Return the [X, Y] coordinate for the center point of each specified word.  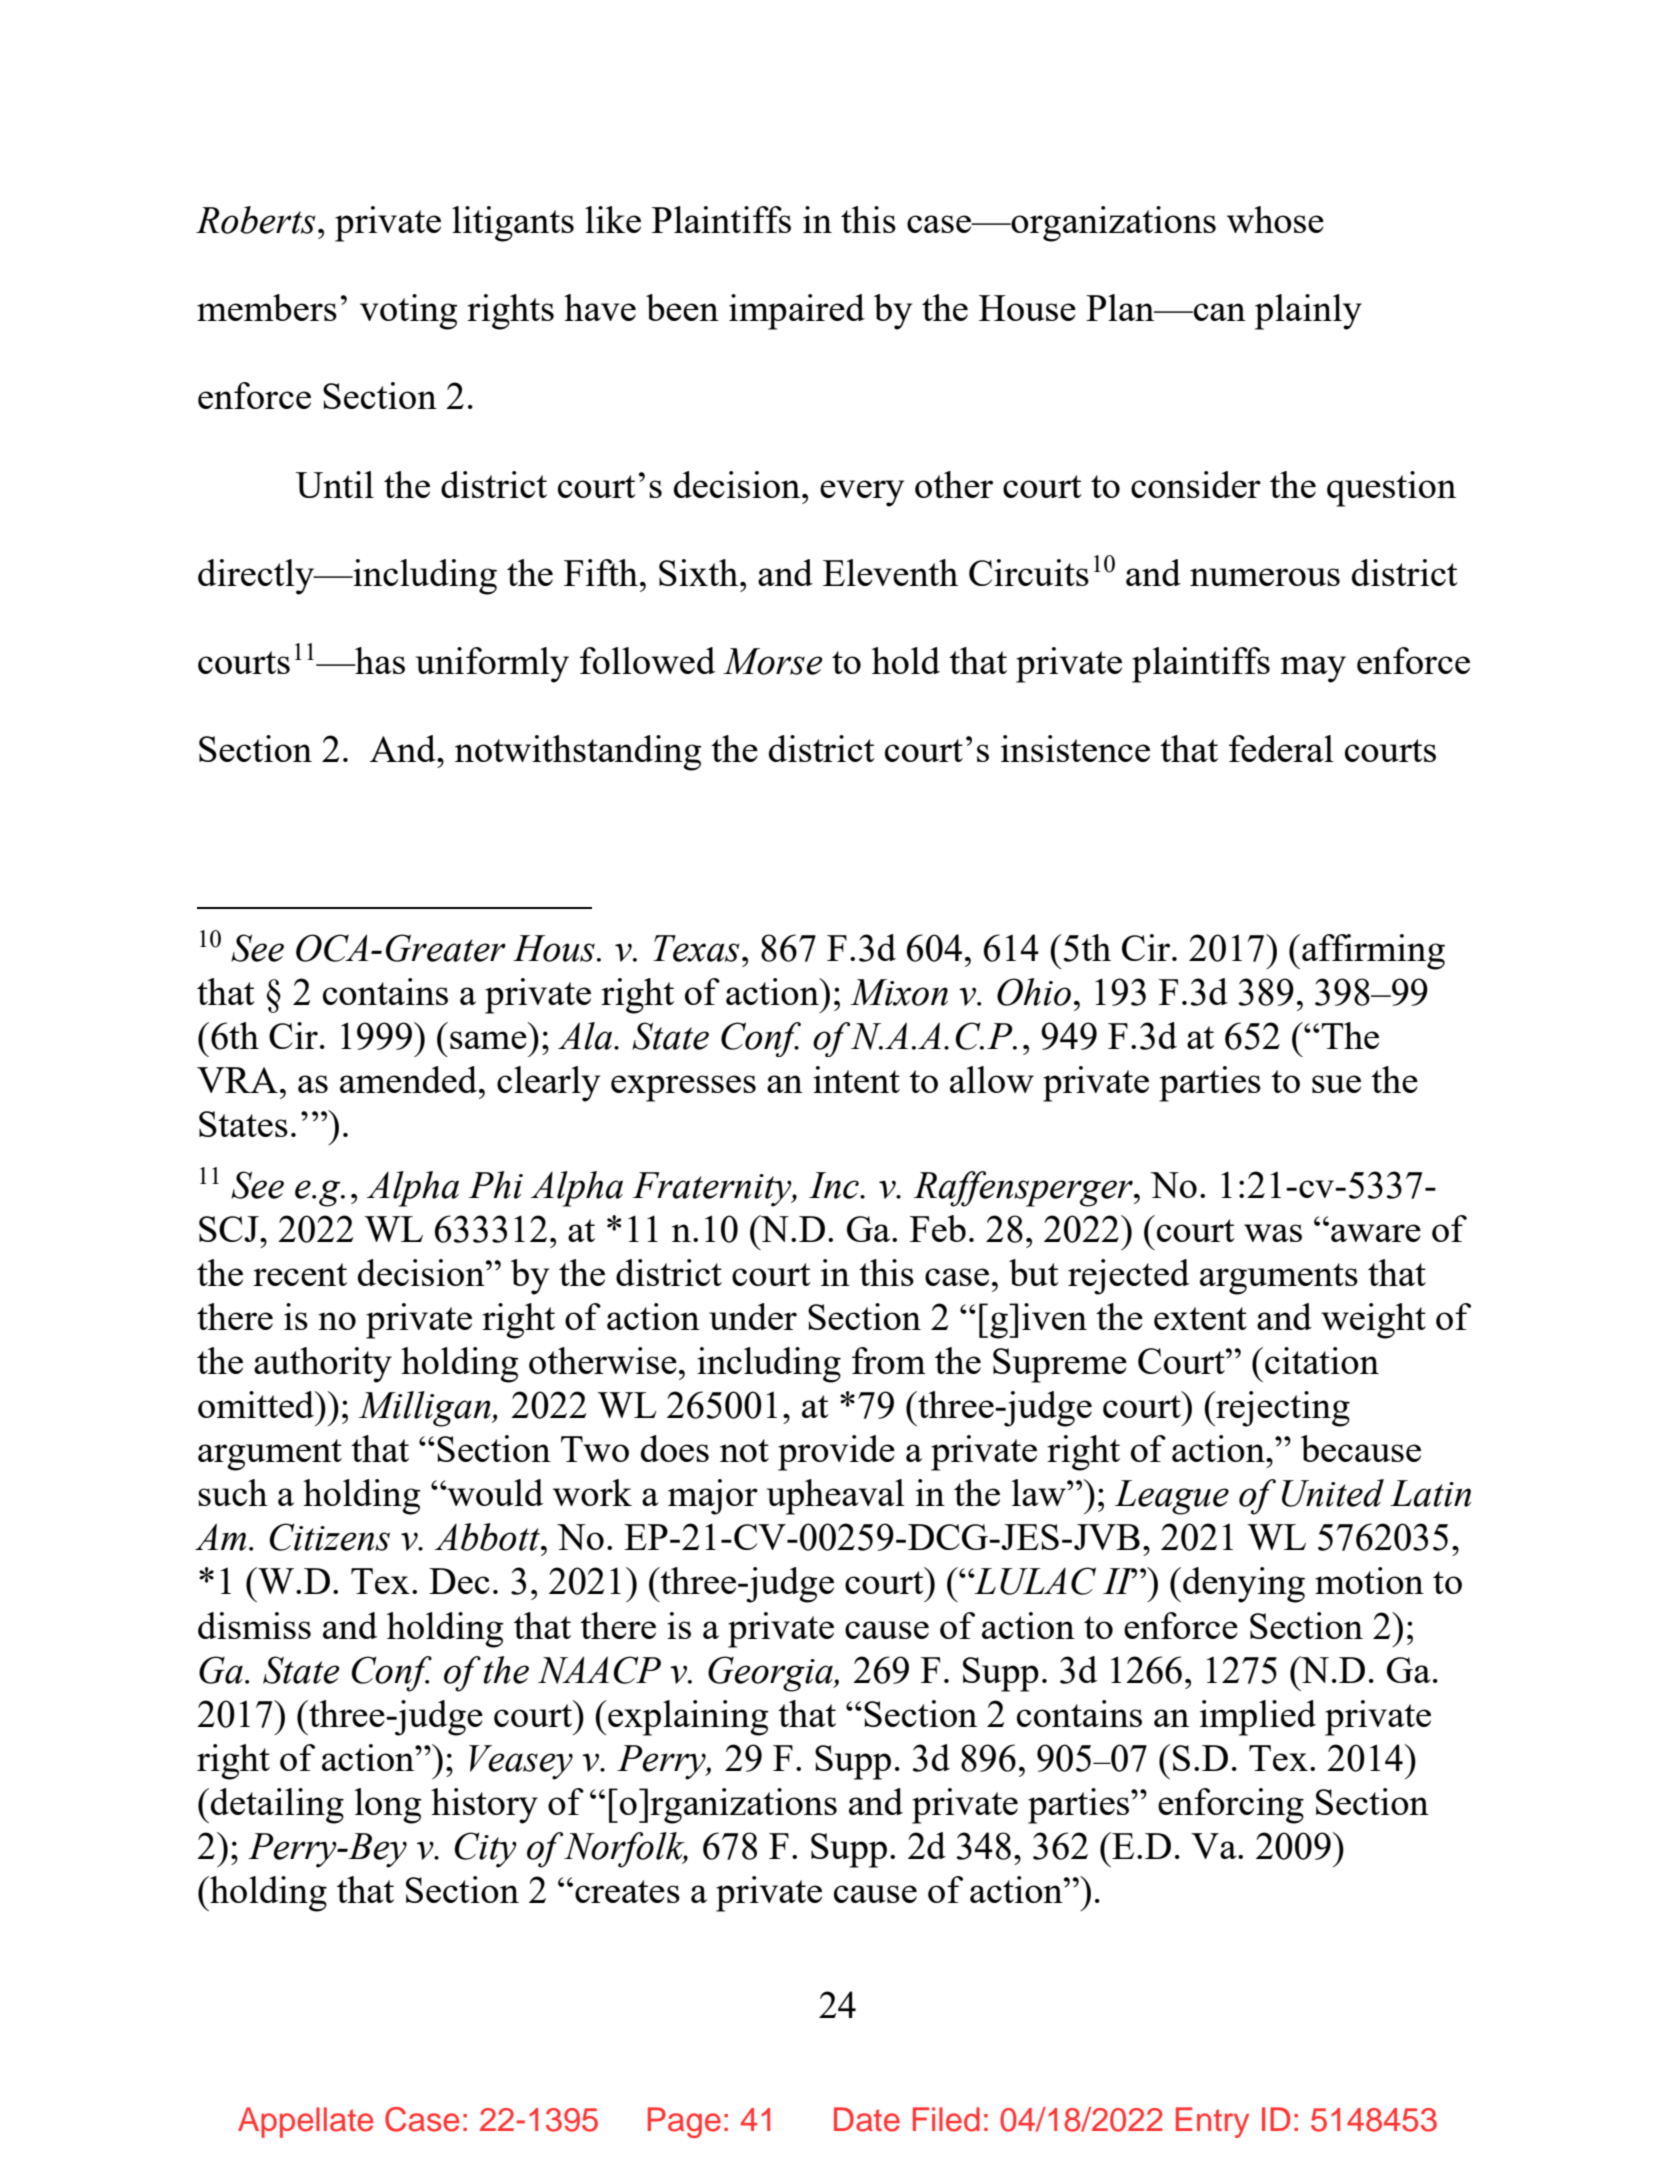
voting [409, 312]
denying [1244, 1585]
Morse [773, 661]
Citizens [329, 1537]
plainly [1308, 312]
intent [856, 1079]
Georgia [771, 1674]
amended [410, 1079]
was [1273, 1233]
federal [1281, 748]
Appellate [305, 2122]
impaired [797, 312]
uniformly [492, 665]
